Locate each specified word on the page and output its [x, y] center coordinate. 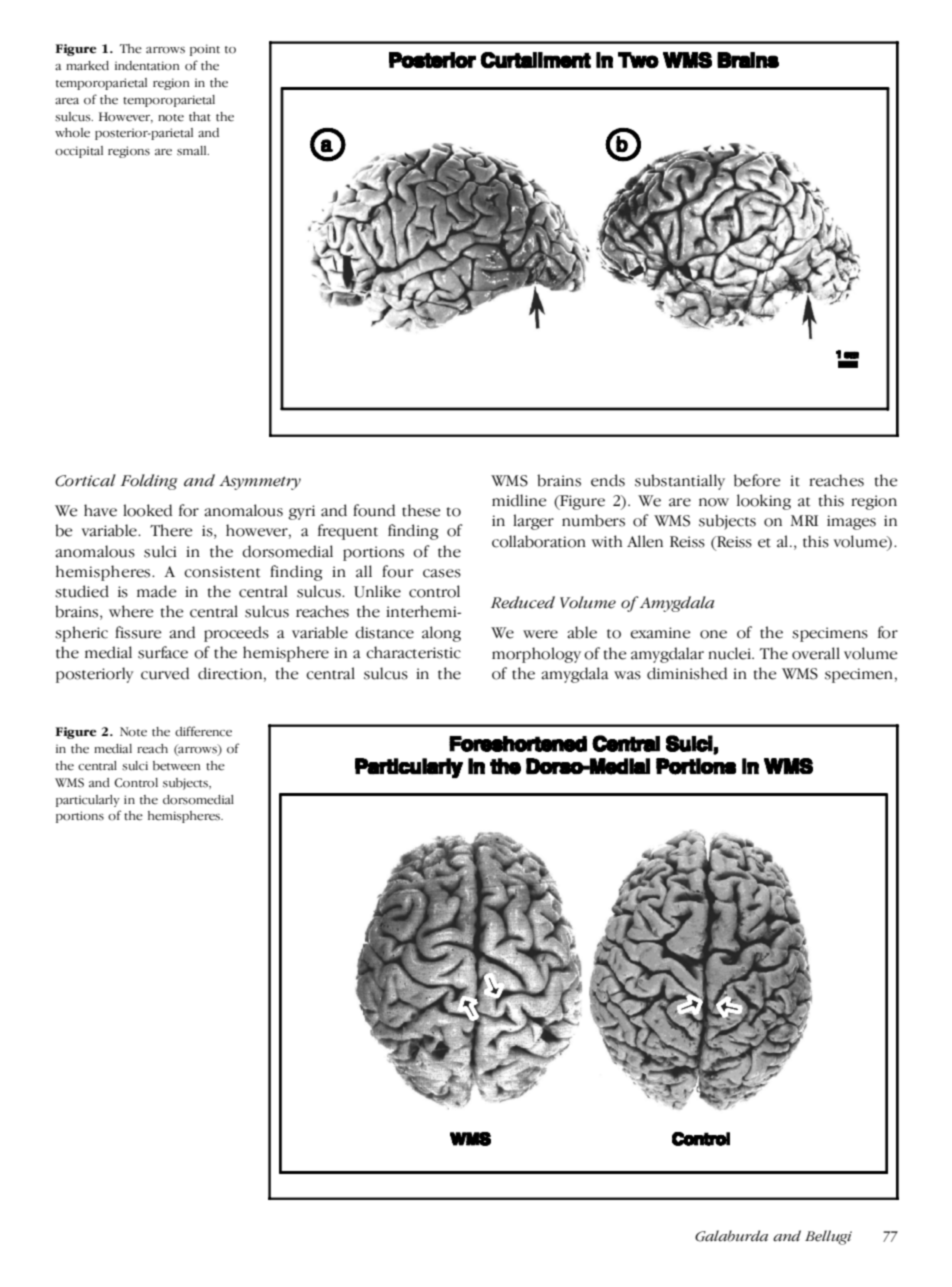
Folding [149, 482]
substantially [680, 482]
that [200, 116]
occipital [79, 152]
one [713, 634]
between [177, 766]
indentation [147, 66]
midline [519, 500]
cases [442, 573]
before [757, 480]
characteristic [413, 652]
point [205, 50]
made [157, 591]
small [193, 151]
